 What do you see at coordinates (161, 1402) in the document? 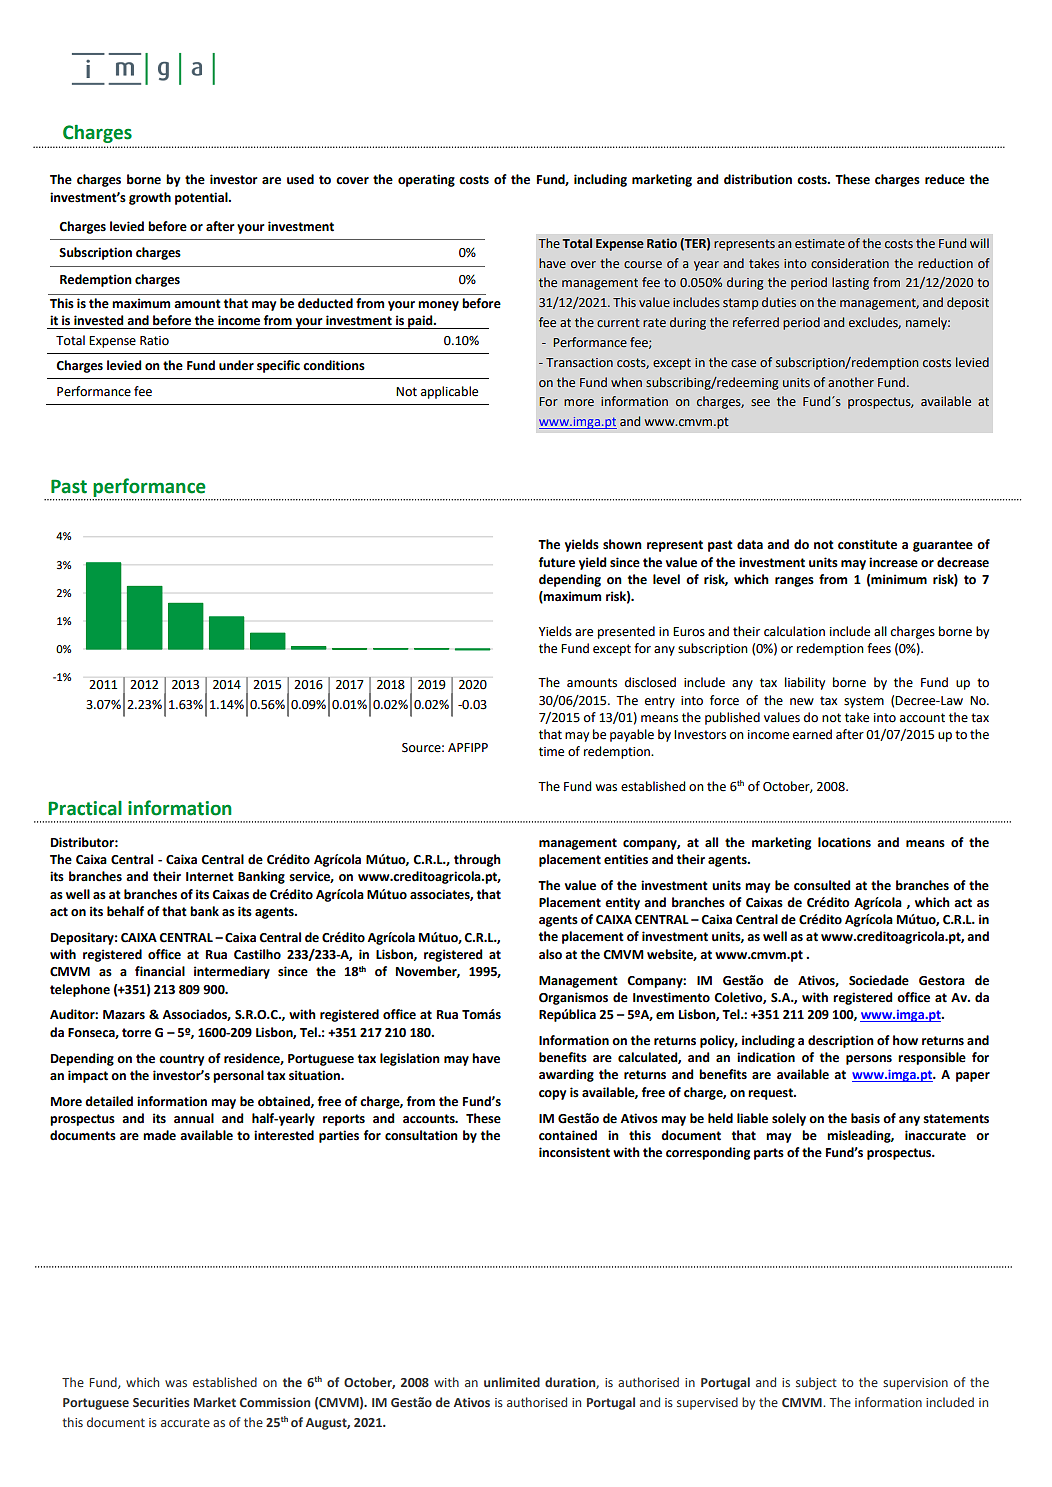
I see `Securities` at bounding box center [161, 1402].
